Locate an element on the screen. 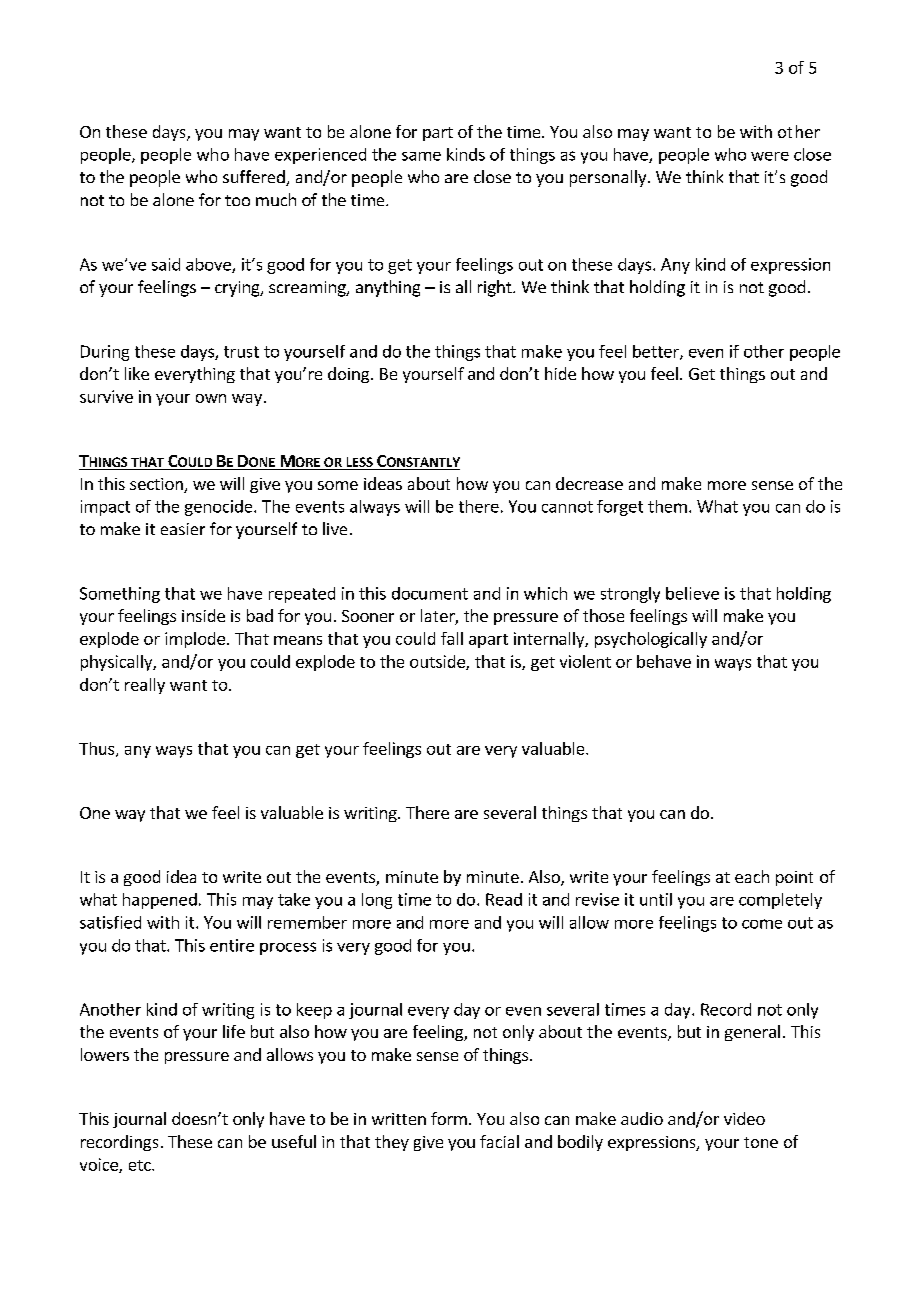  etc is located at coordinates (141, 1165).
